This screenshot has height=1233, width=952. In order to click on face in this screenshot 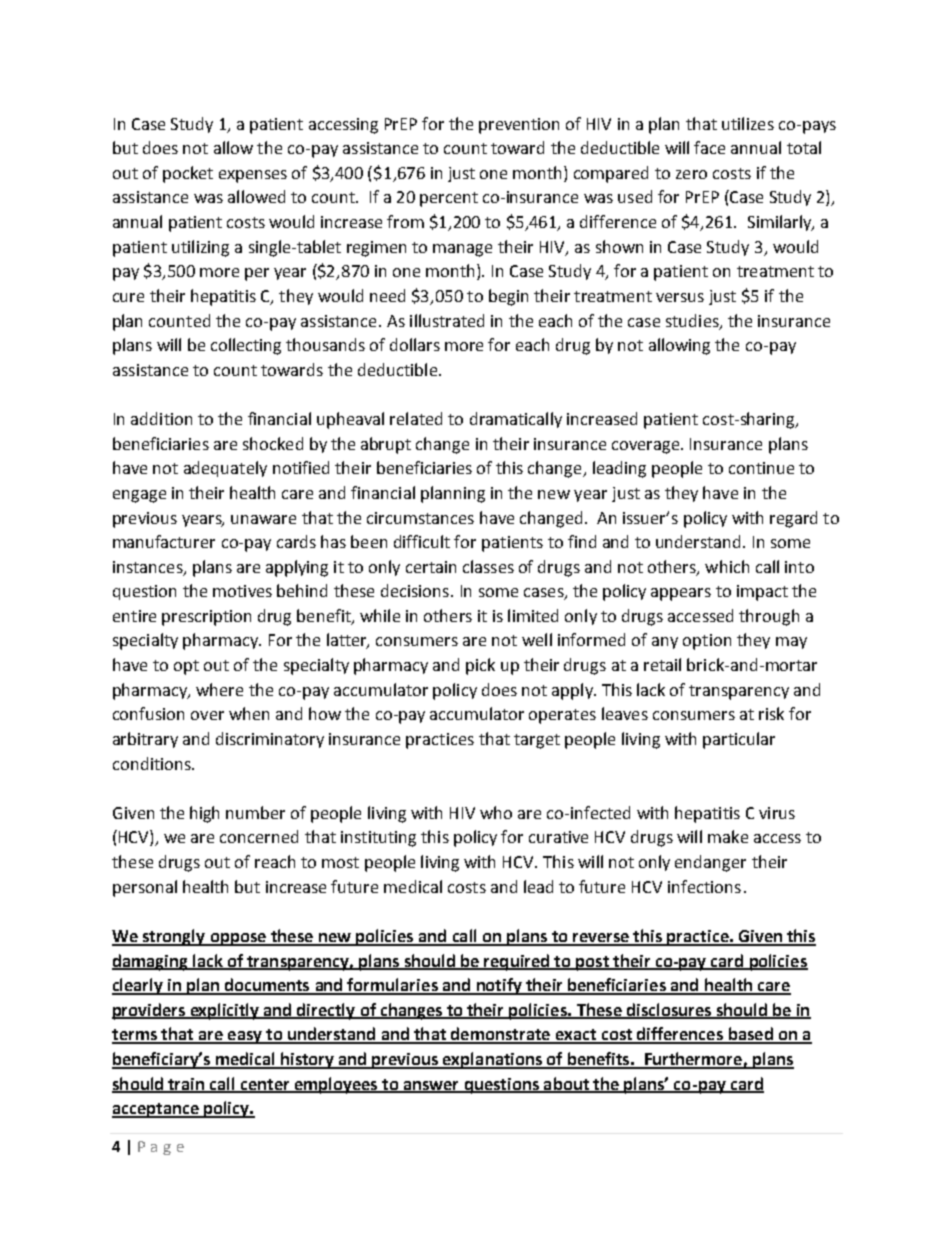, I will do `click(709, 147)`.
